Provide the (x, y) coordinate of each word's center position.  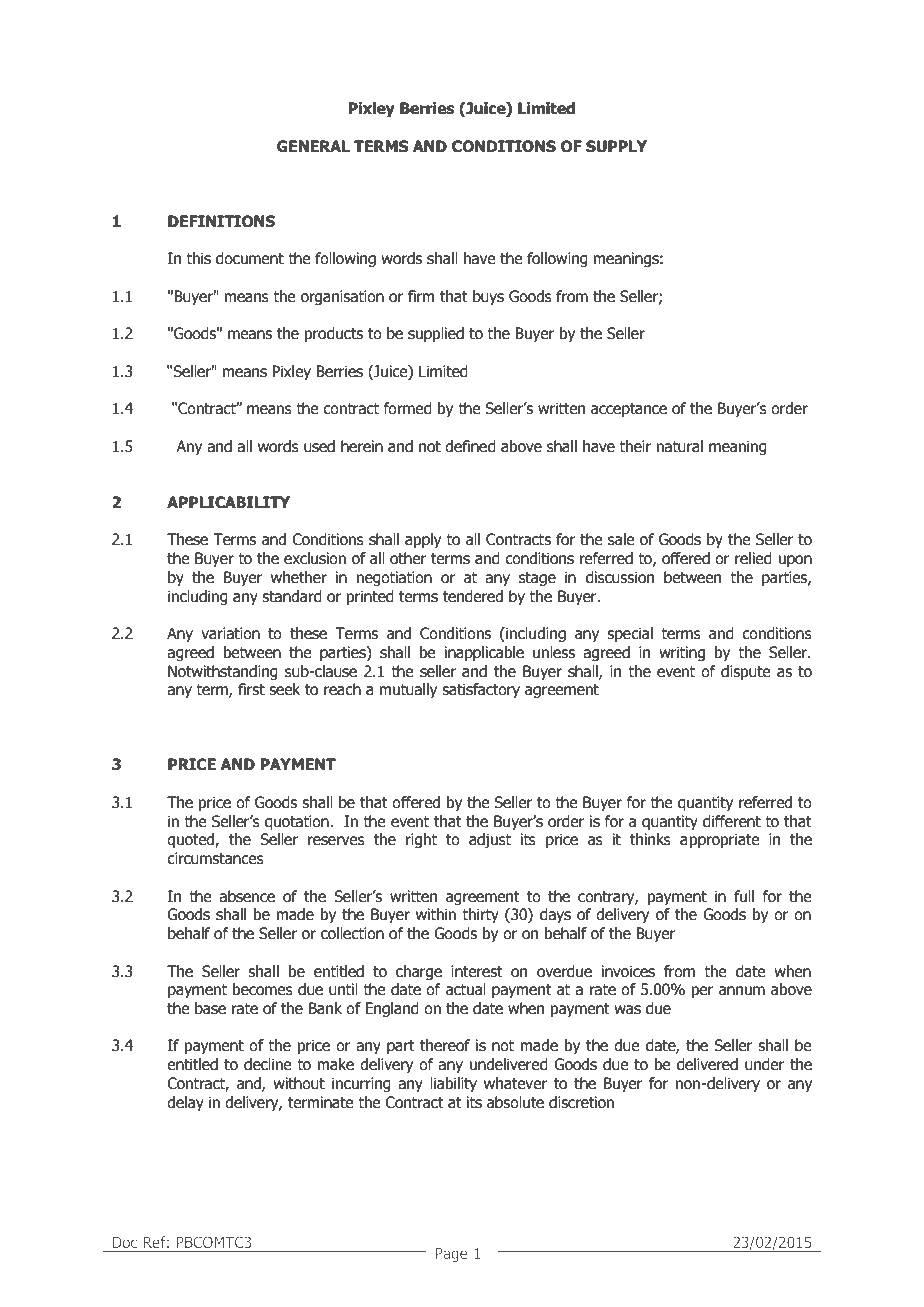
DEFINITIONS (221, 221)
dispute (745, 672)
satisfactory (481, 690)
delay (185, 1103)
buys (488, 297)
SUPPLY (616, 146)
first (251, 689)
